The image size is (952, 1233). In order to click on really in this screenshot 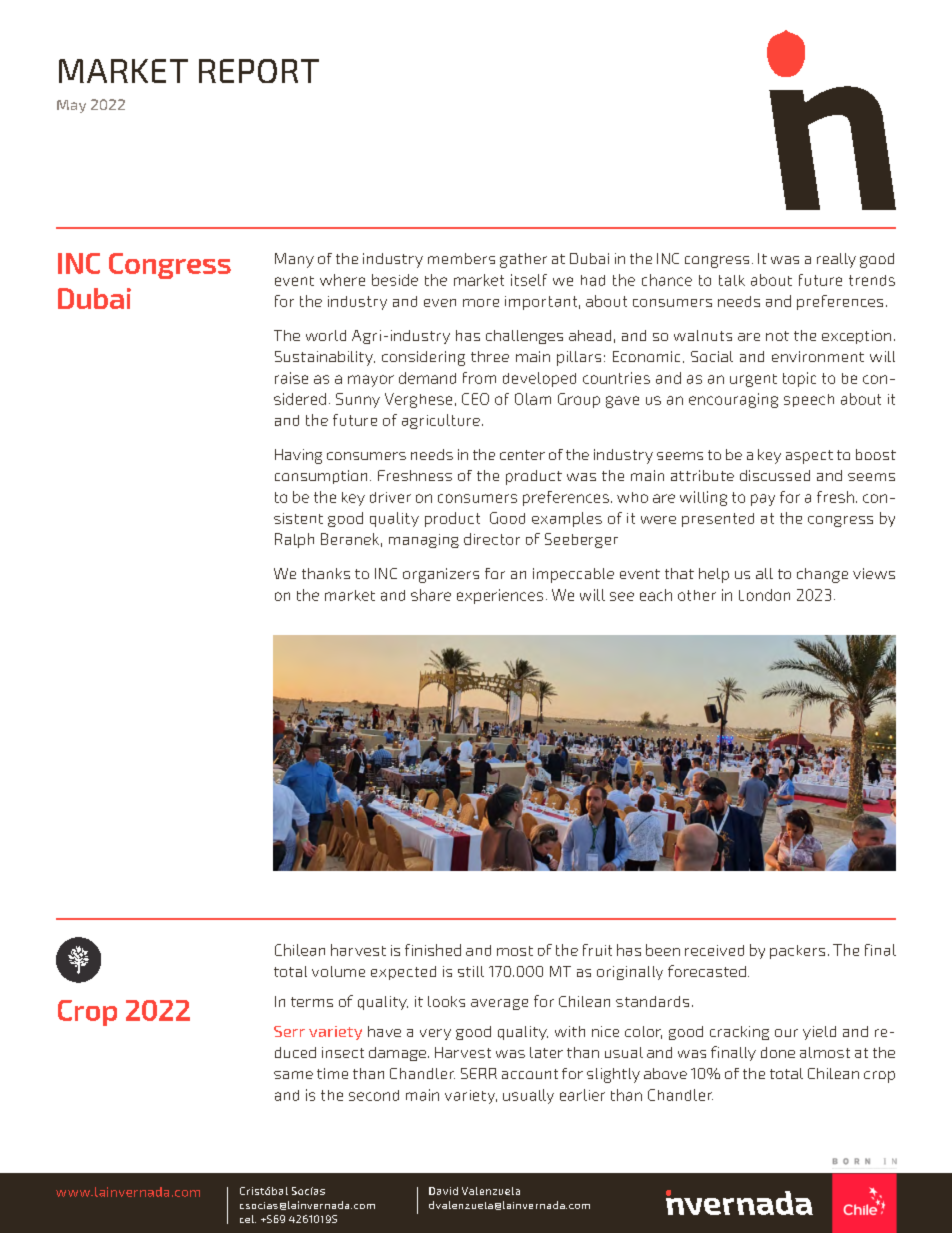, I will do `click(836, 260)`.
